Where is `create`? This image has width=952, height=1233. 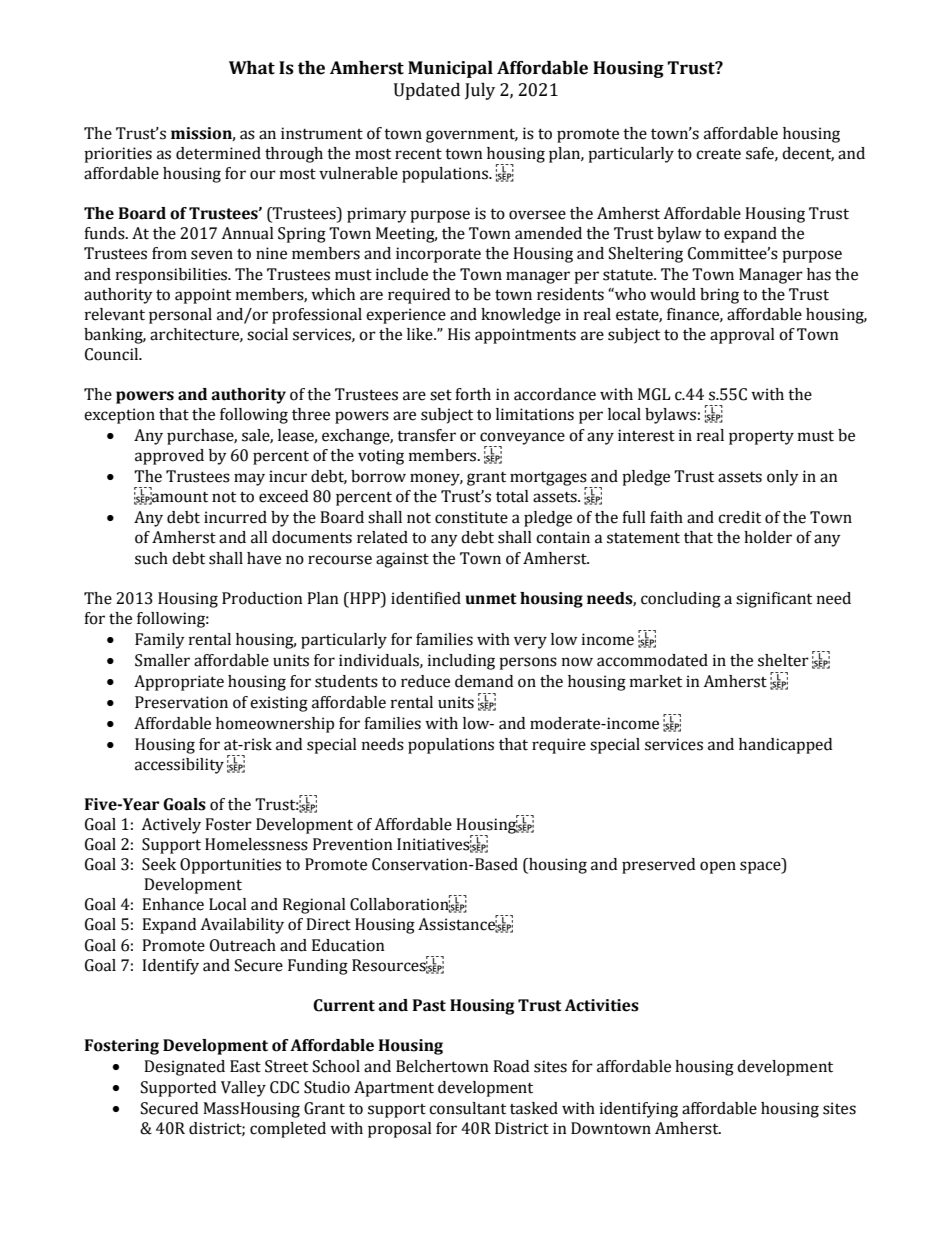 create is located at coordinates (718, 154).
